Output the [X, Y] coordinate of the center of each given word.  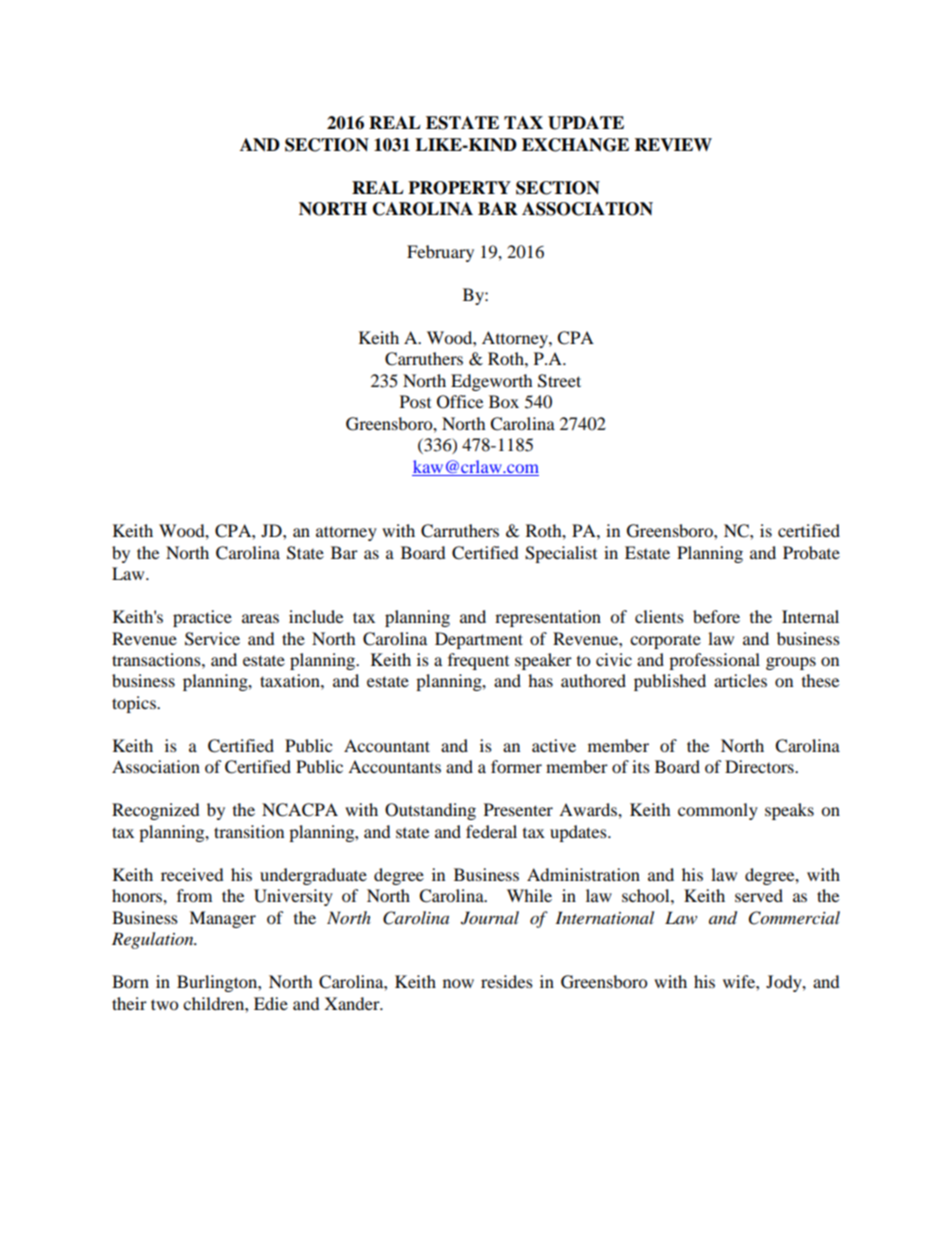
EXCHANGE [575, 145]
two [164, 1004]
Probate [811, 552]
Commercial [794, 918]
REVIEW [673, 144]
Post [415, 401]
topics [135, 704]
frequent [478, 661]
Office [460, 402]
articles [740, 680]
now [458, 983]
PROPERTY [459, 188]
